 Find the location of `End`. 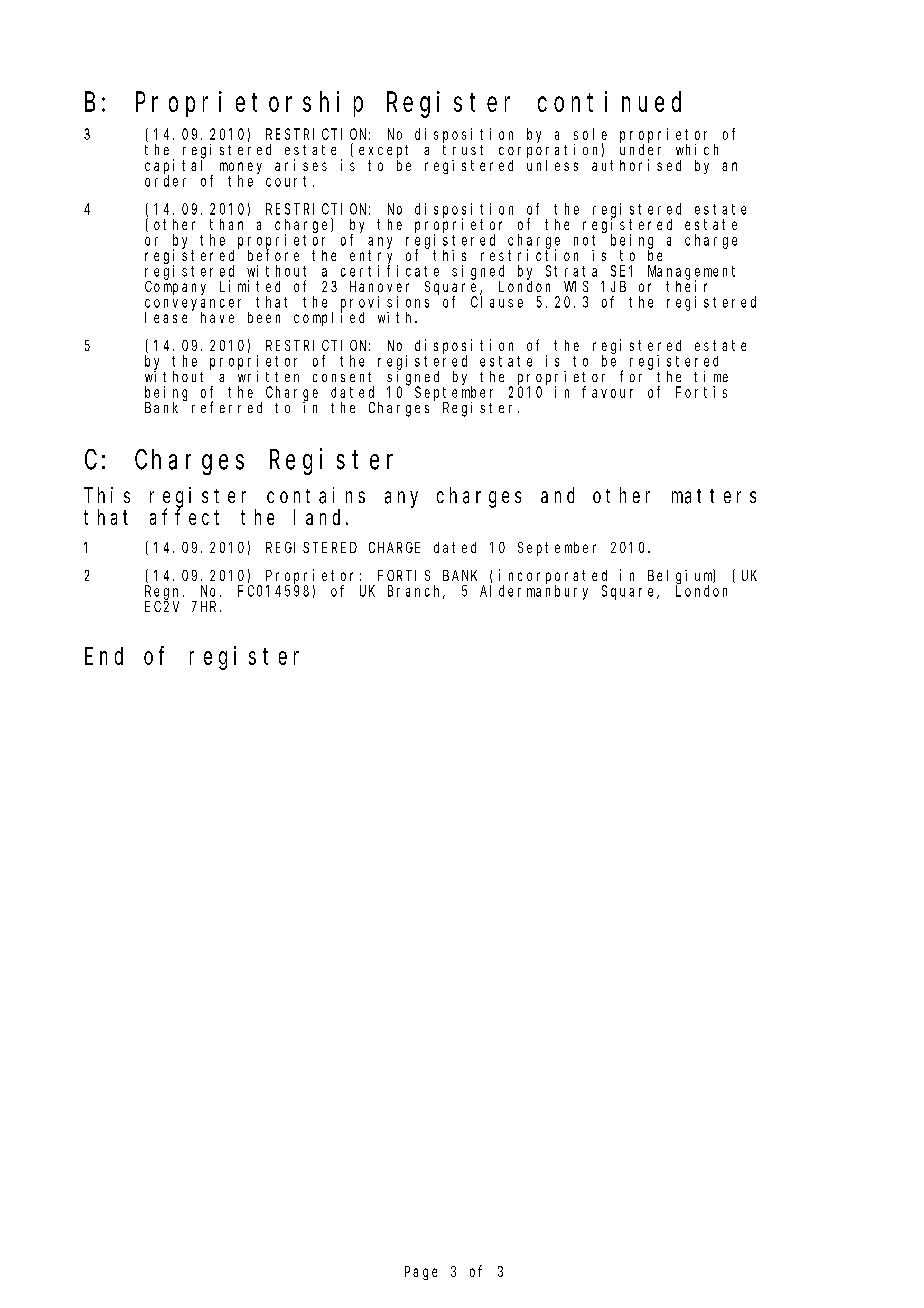

End is located at coordinates (104, 656).
